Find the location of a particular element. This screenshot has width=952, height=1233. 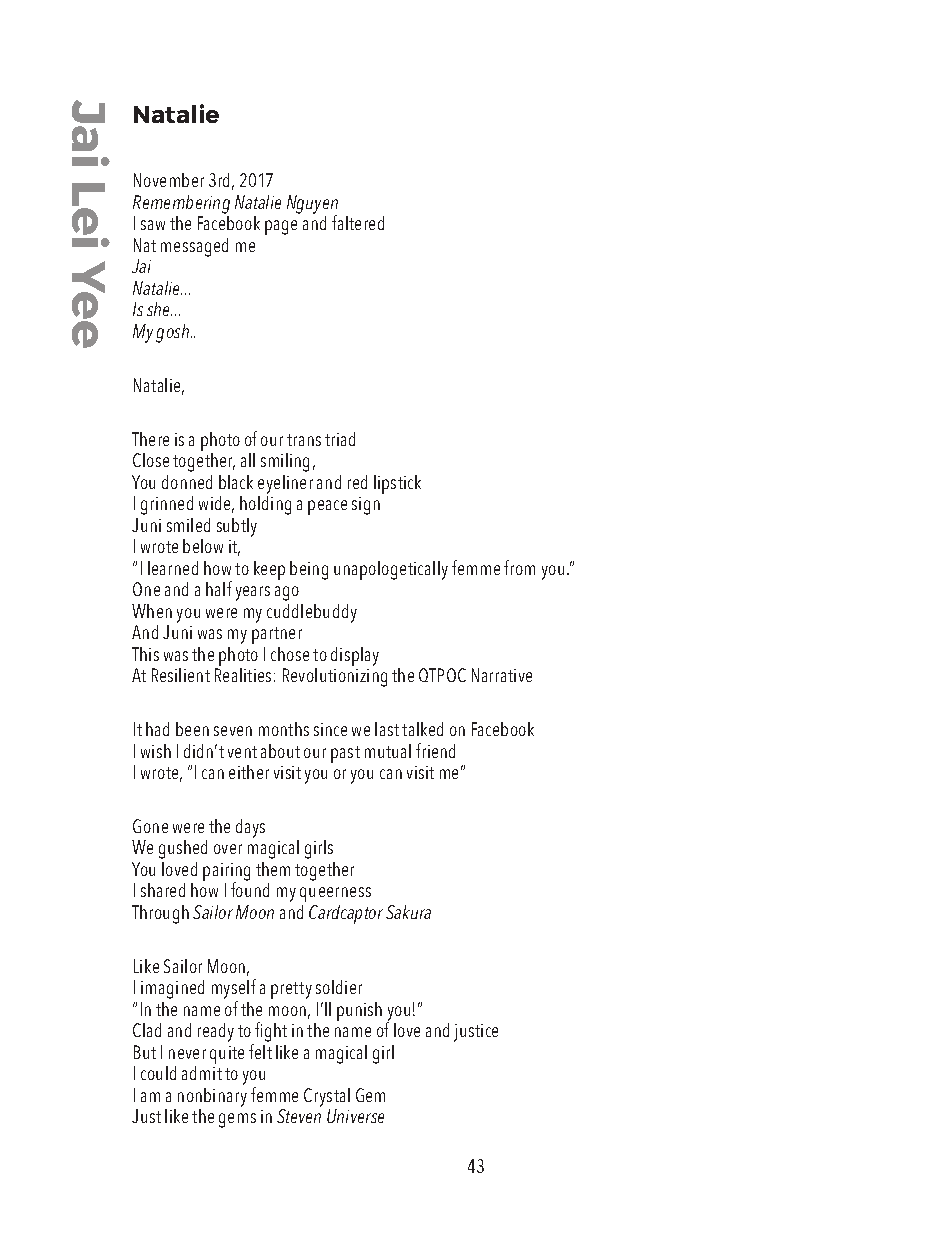

faltered is located at coordinates (358, 222).
